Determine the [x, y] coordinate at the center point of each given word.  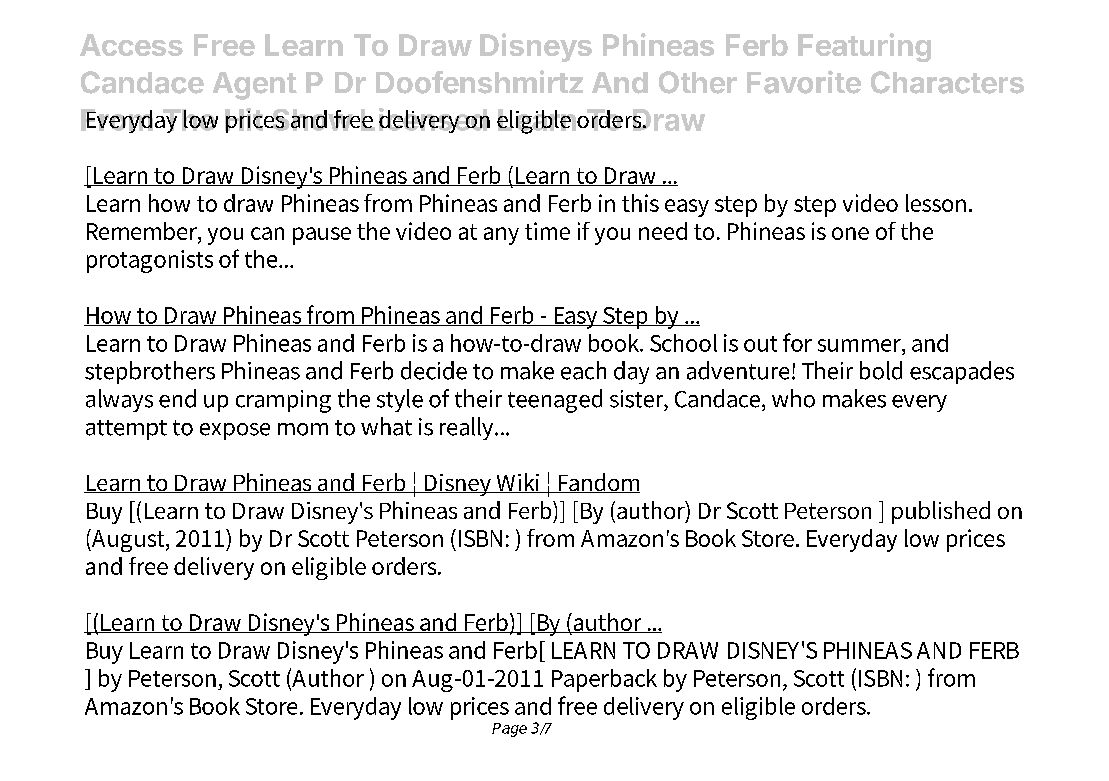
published [941, 512]
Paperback [604, 680]
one [850, 233]
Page [509, 730]
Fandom [598, 483]
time [547, 231]
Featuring [864, 47]
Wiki [518, 483]
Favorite [804, 82]
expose [235, 431]
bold [881, 370]
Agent [255, 86]
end [177, 398]
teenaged [555, 401]
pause [322, 236]
